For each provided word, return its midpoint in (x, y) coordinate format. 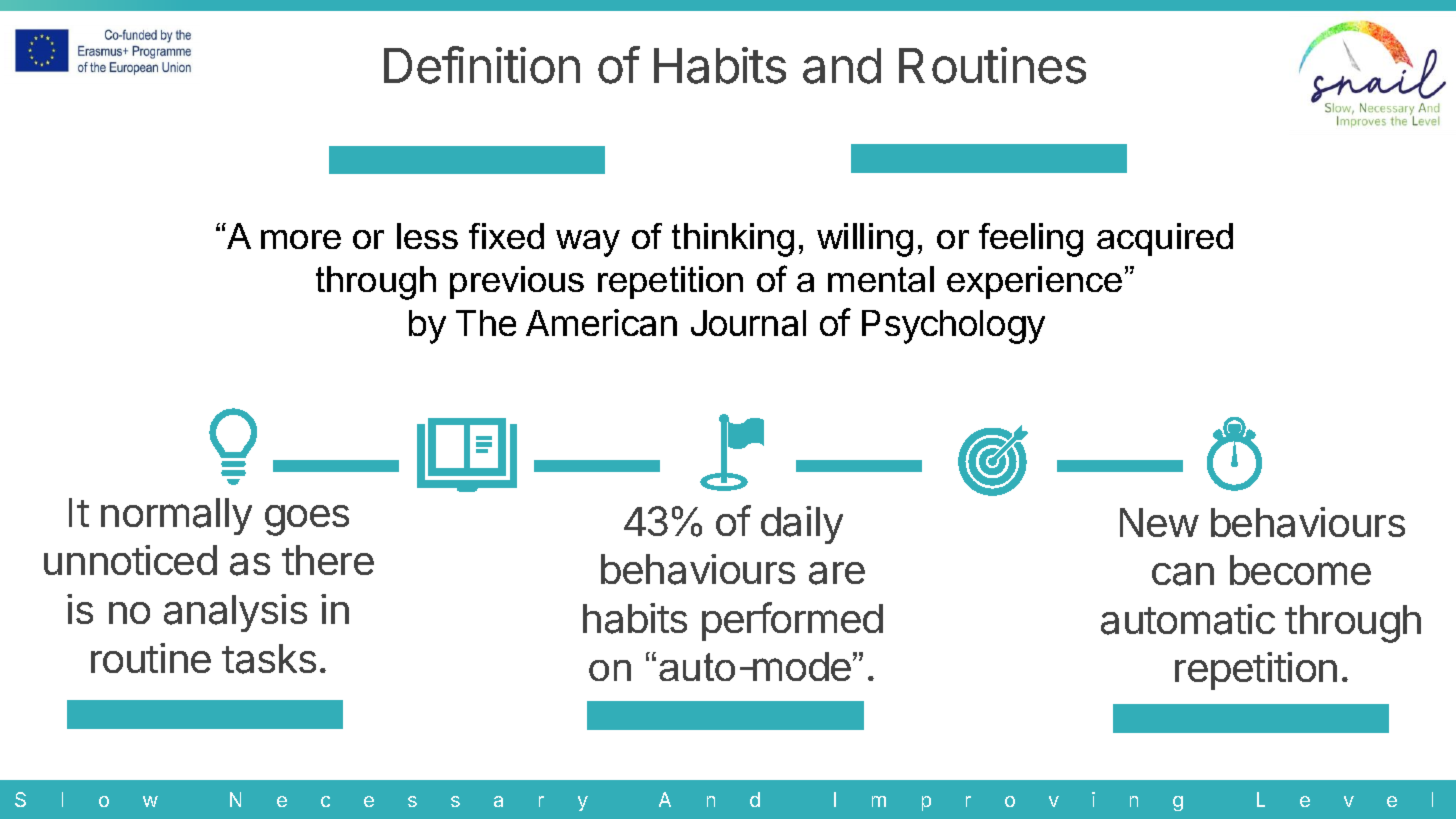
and (842, 66)
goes (307, 520)
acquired (1165, 239)
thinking (733, 240)
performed (792, 621)
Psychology (953, 327)
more (301, 239)
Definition (482, 65)
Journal (748, 323)
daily (802, 525)
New (1159, 522)
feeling (1031, 240)
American (601, 322)
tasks (269, 659)
